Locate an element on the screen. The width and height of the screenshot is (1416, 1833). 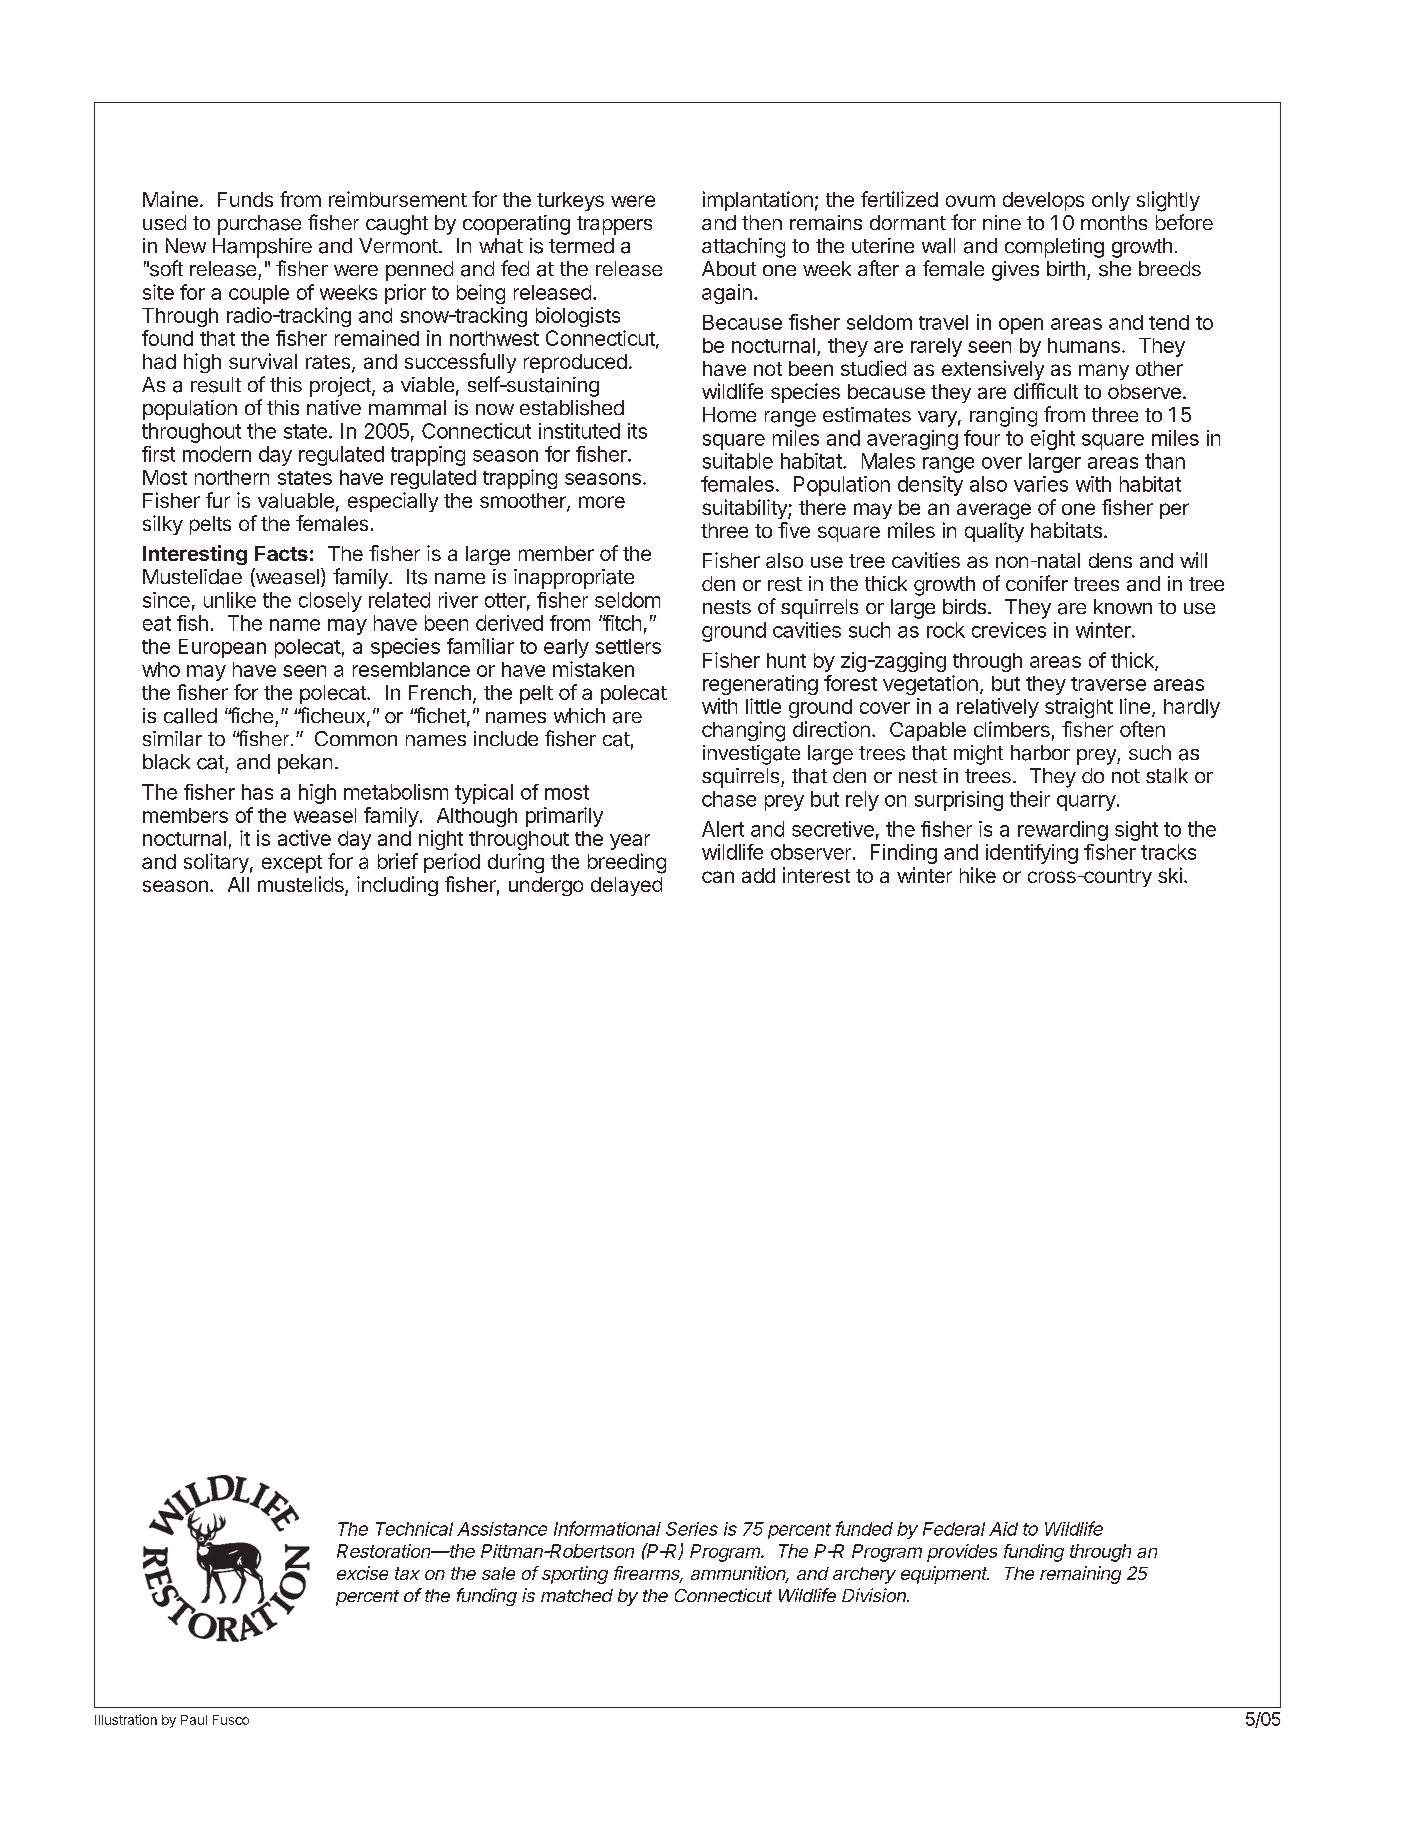
mustelids is located at coordinates (302, 885).
